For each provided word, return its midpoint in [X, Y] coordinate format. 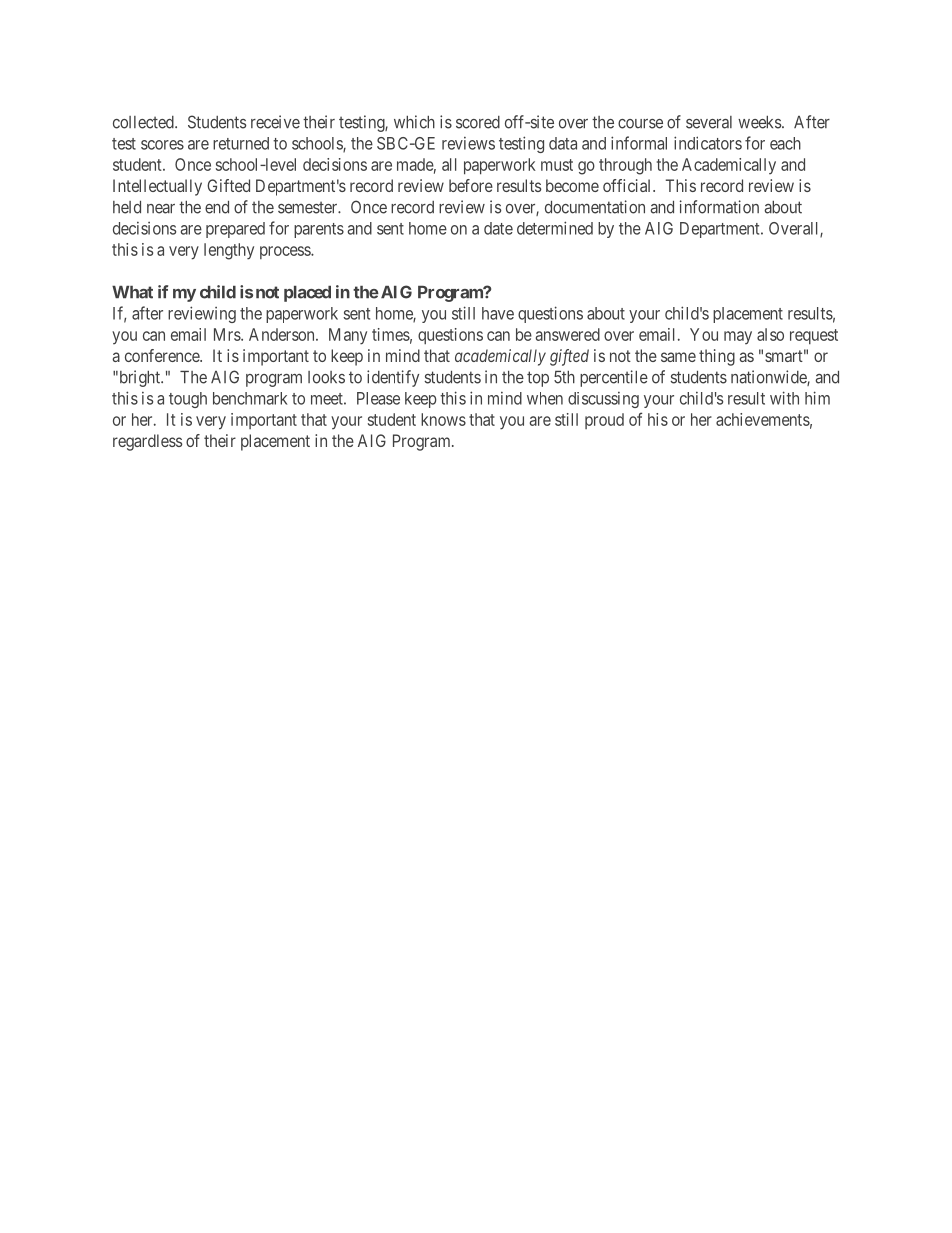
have [498, 313]
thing [717, 357]
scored [478, 122]
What [132, 292]
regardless [147, 442]
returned [241, 143]
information [719, 207]
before [471, 185]
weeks [759, 122]
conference [163, 355]
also [770, 334]
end [217, 207]
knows [443, 419]
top [538, 379]
